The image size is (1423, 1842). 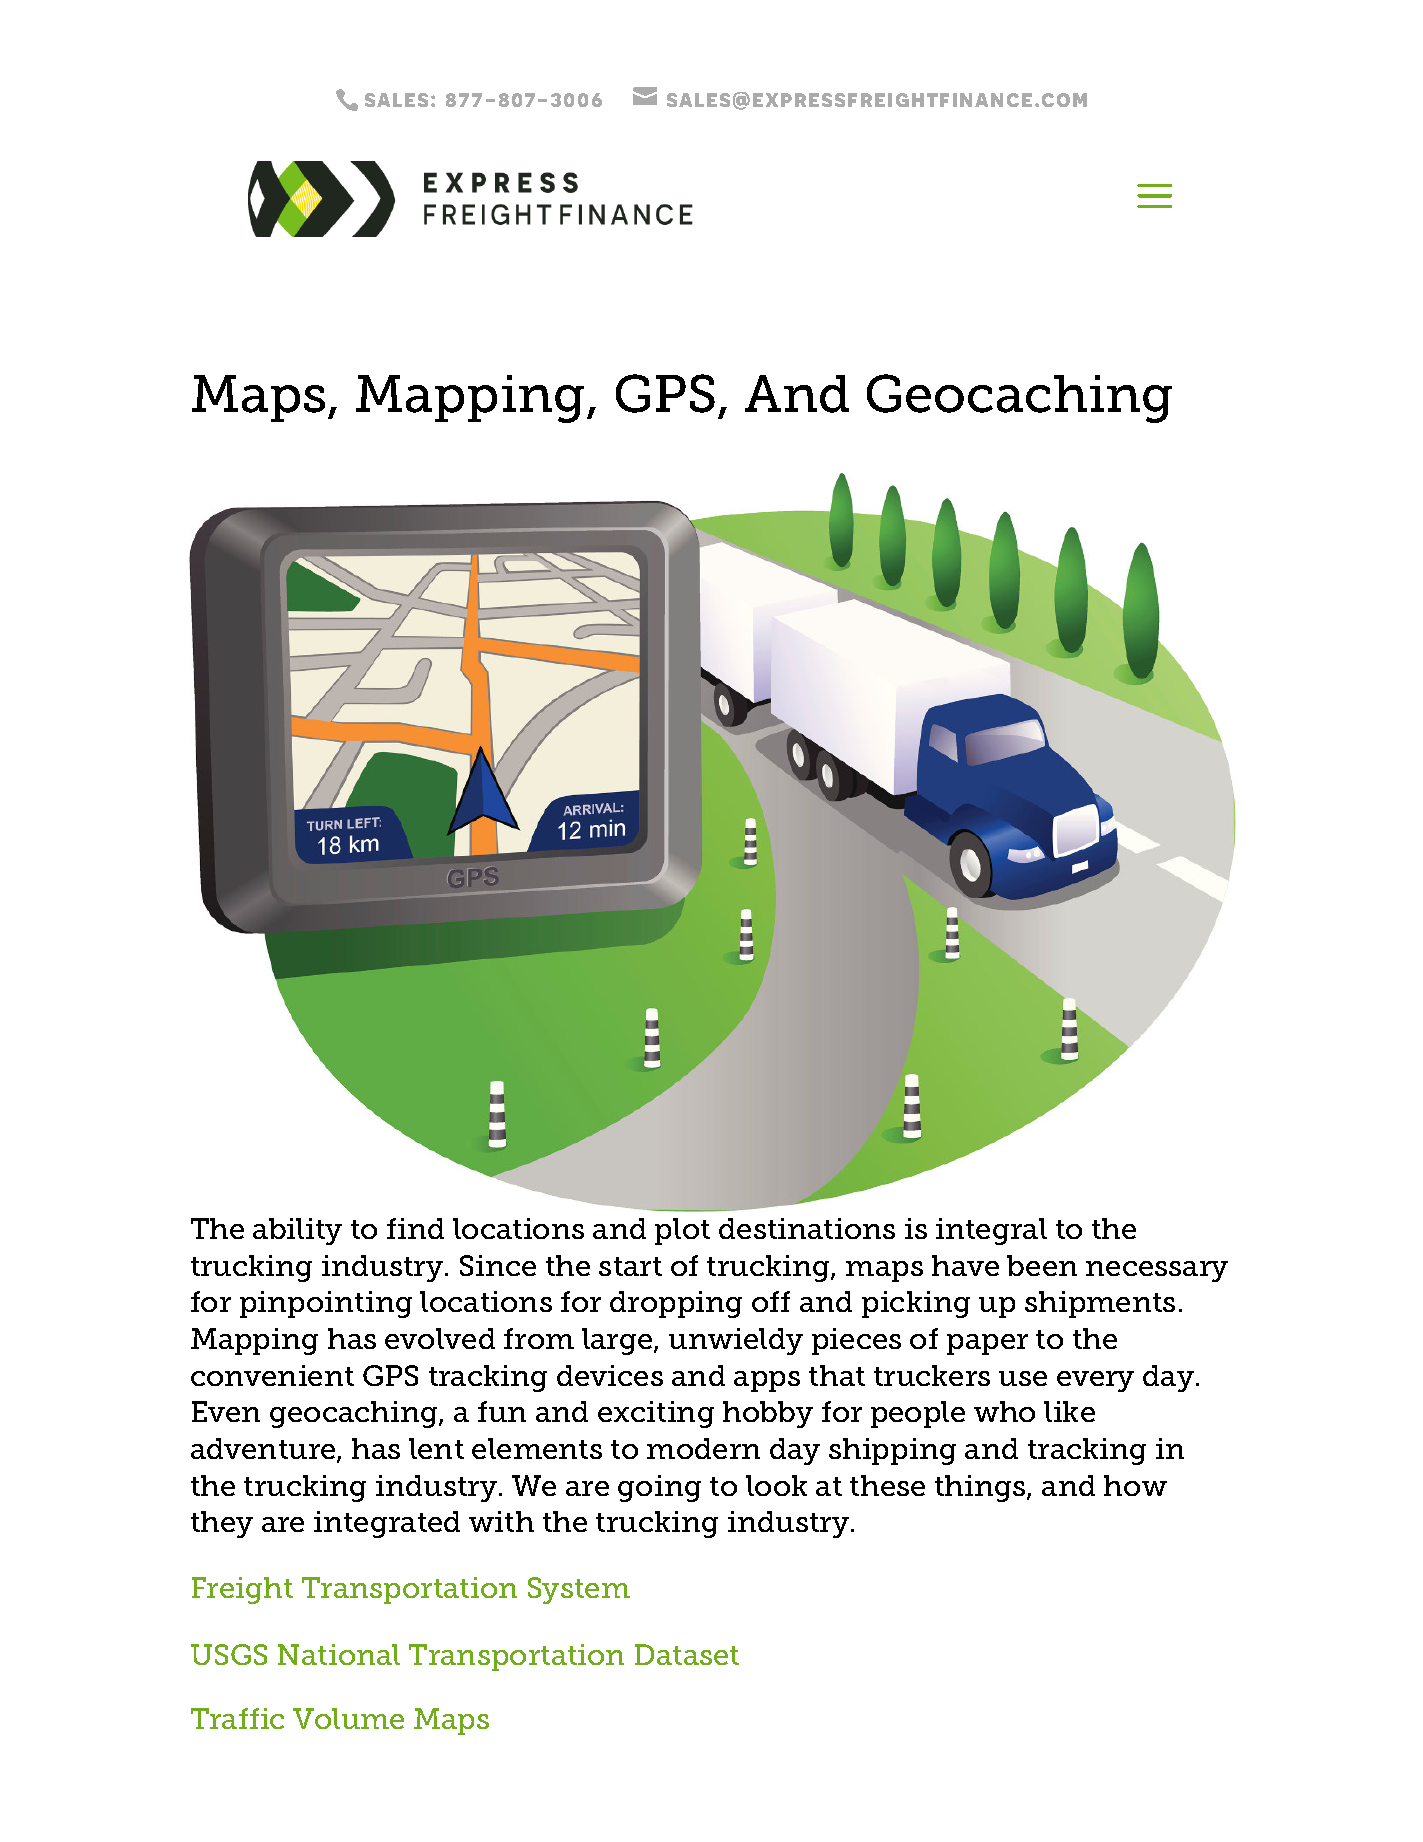 I want to click on plot, so click(x=682, y=1231).
